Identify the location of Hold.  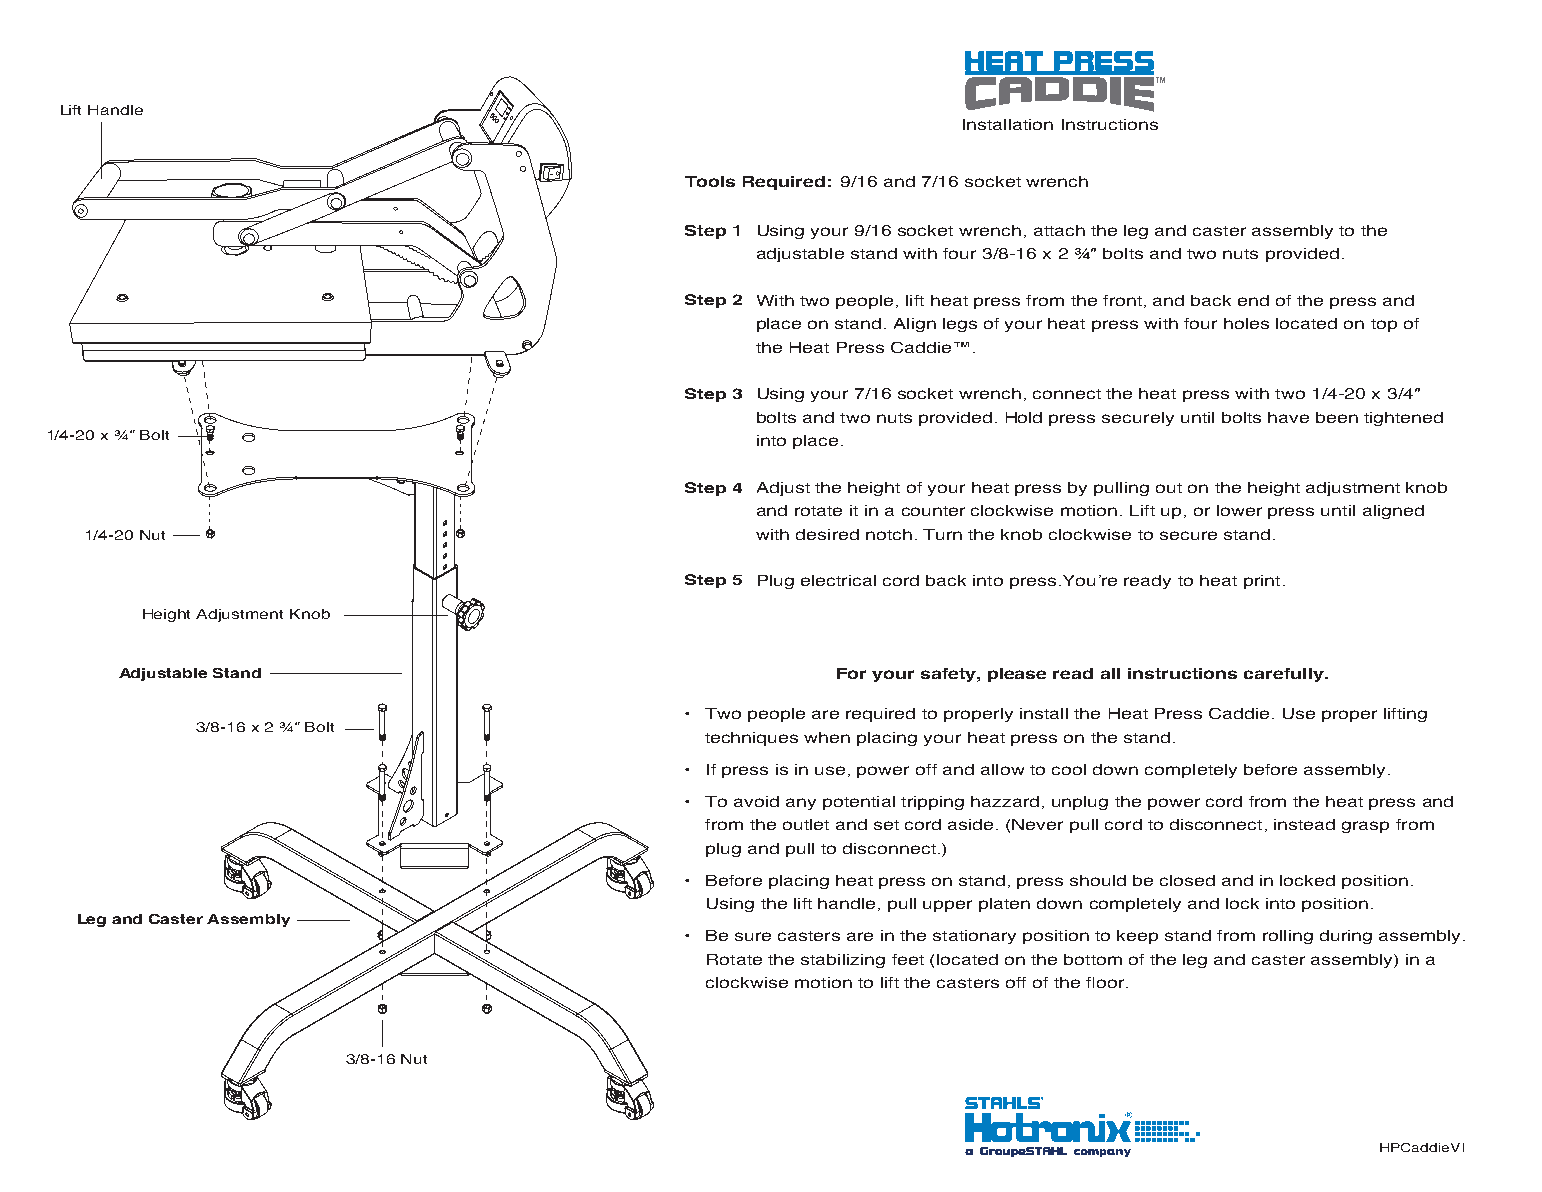
(1024, 417).
